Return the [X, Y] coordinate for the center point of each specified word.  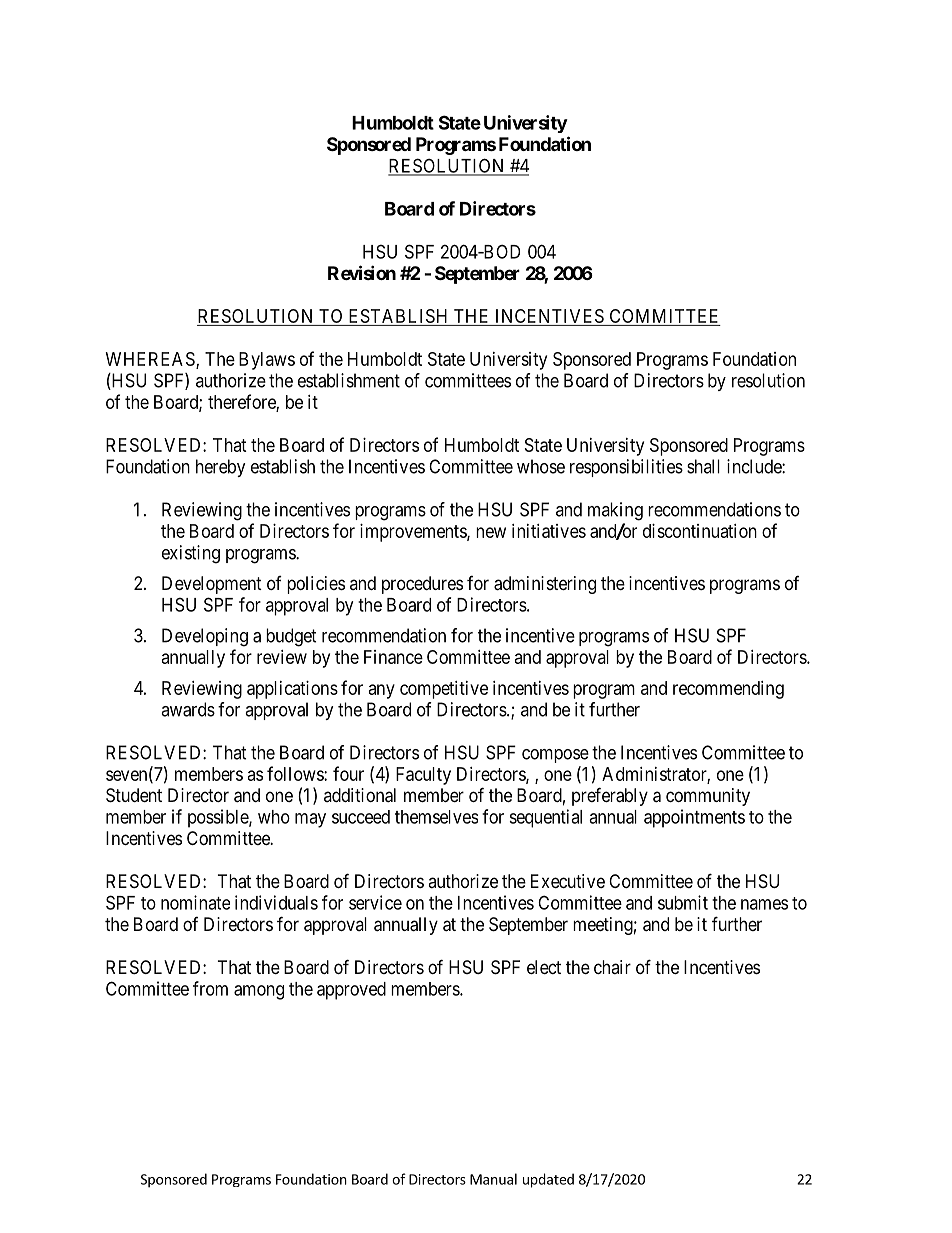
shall [703, 466]
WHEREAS [151, 360]
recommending [728, 690]
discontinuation [700, 531]
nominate [195, 902]
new [491, 532]
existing [191, 554]
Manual [493, 1179]
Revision [362, 272]
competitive [444, 690]
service [375, 902]
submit [683, 902]
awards [188, 709]
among [259, 992]
